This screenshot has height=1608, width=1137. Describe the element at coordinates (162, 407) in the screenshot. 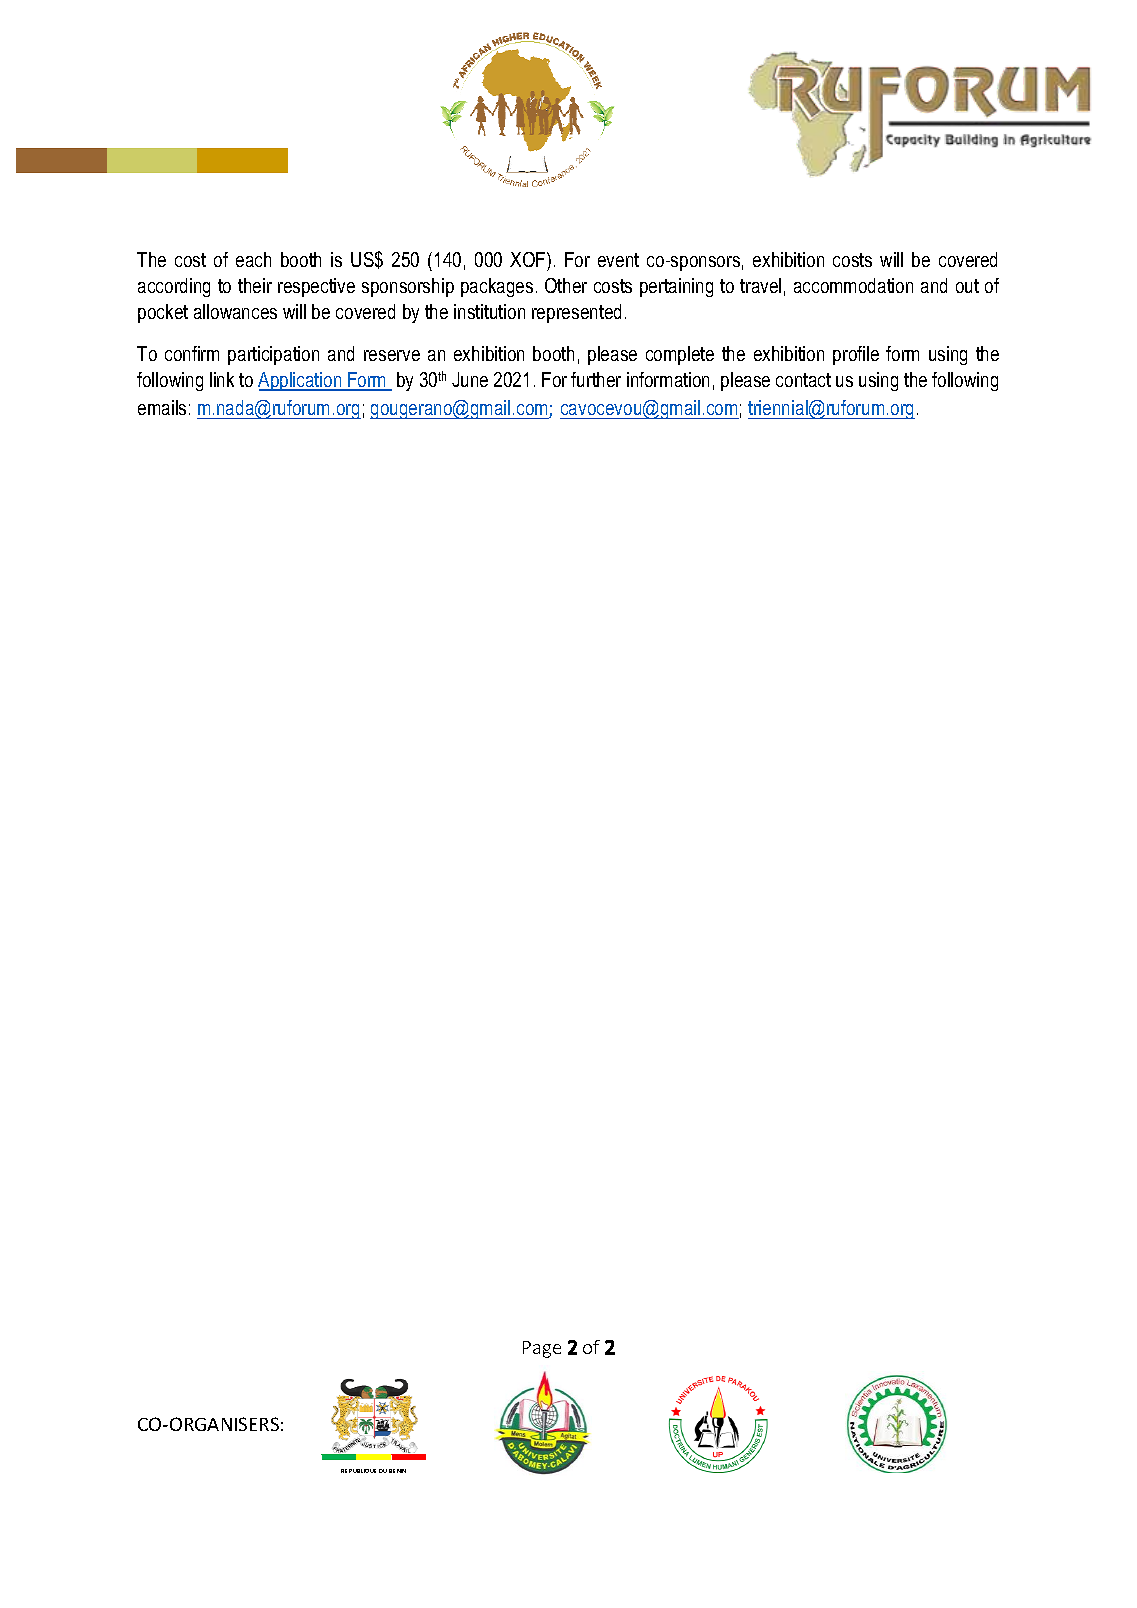

I see `emails` at that location.
